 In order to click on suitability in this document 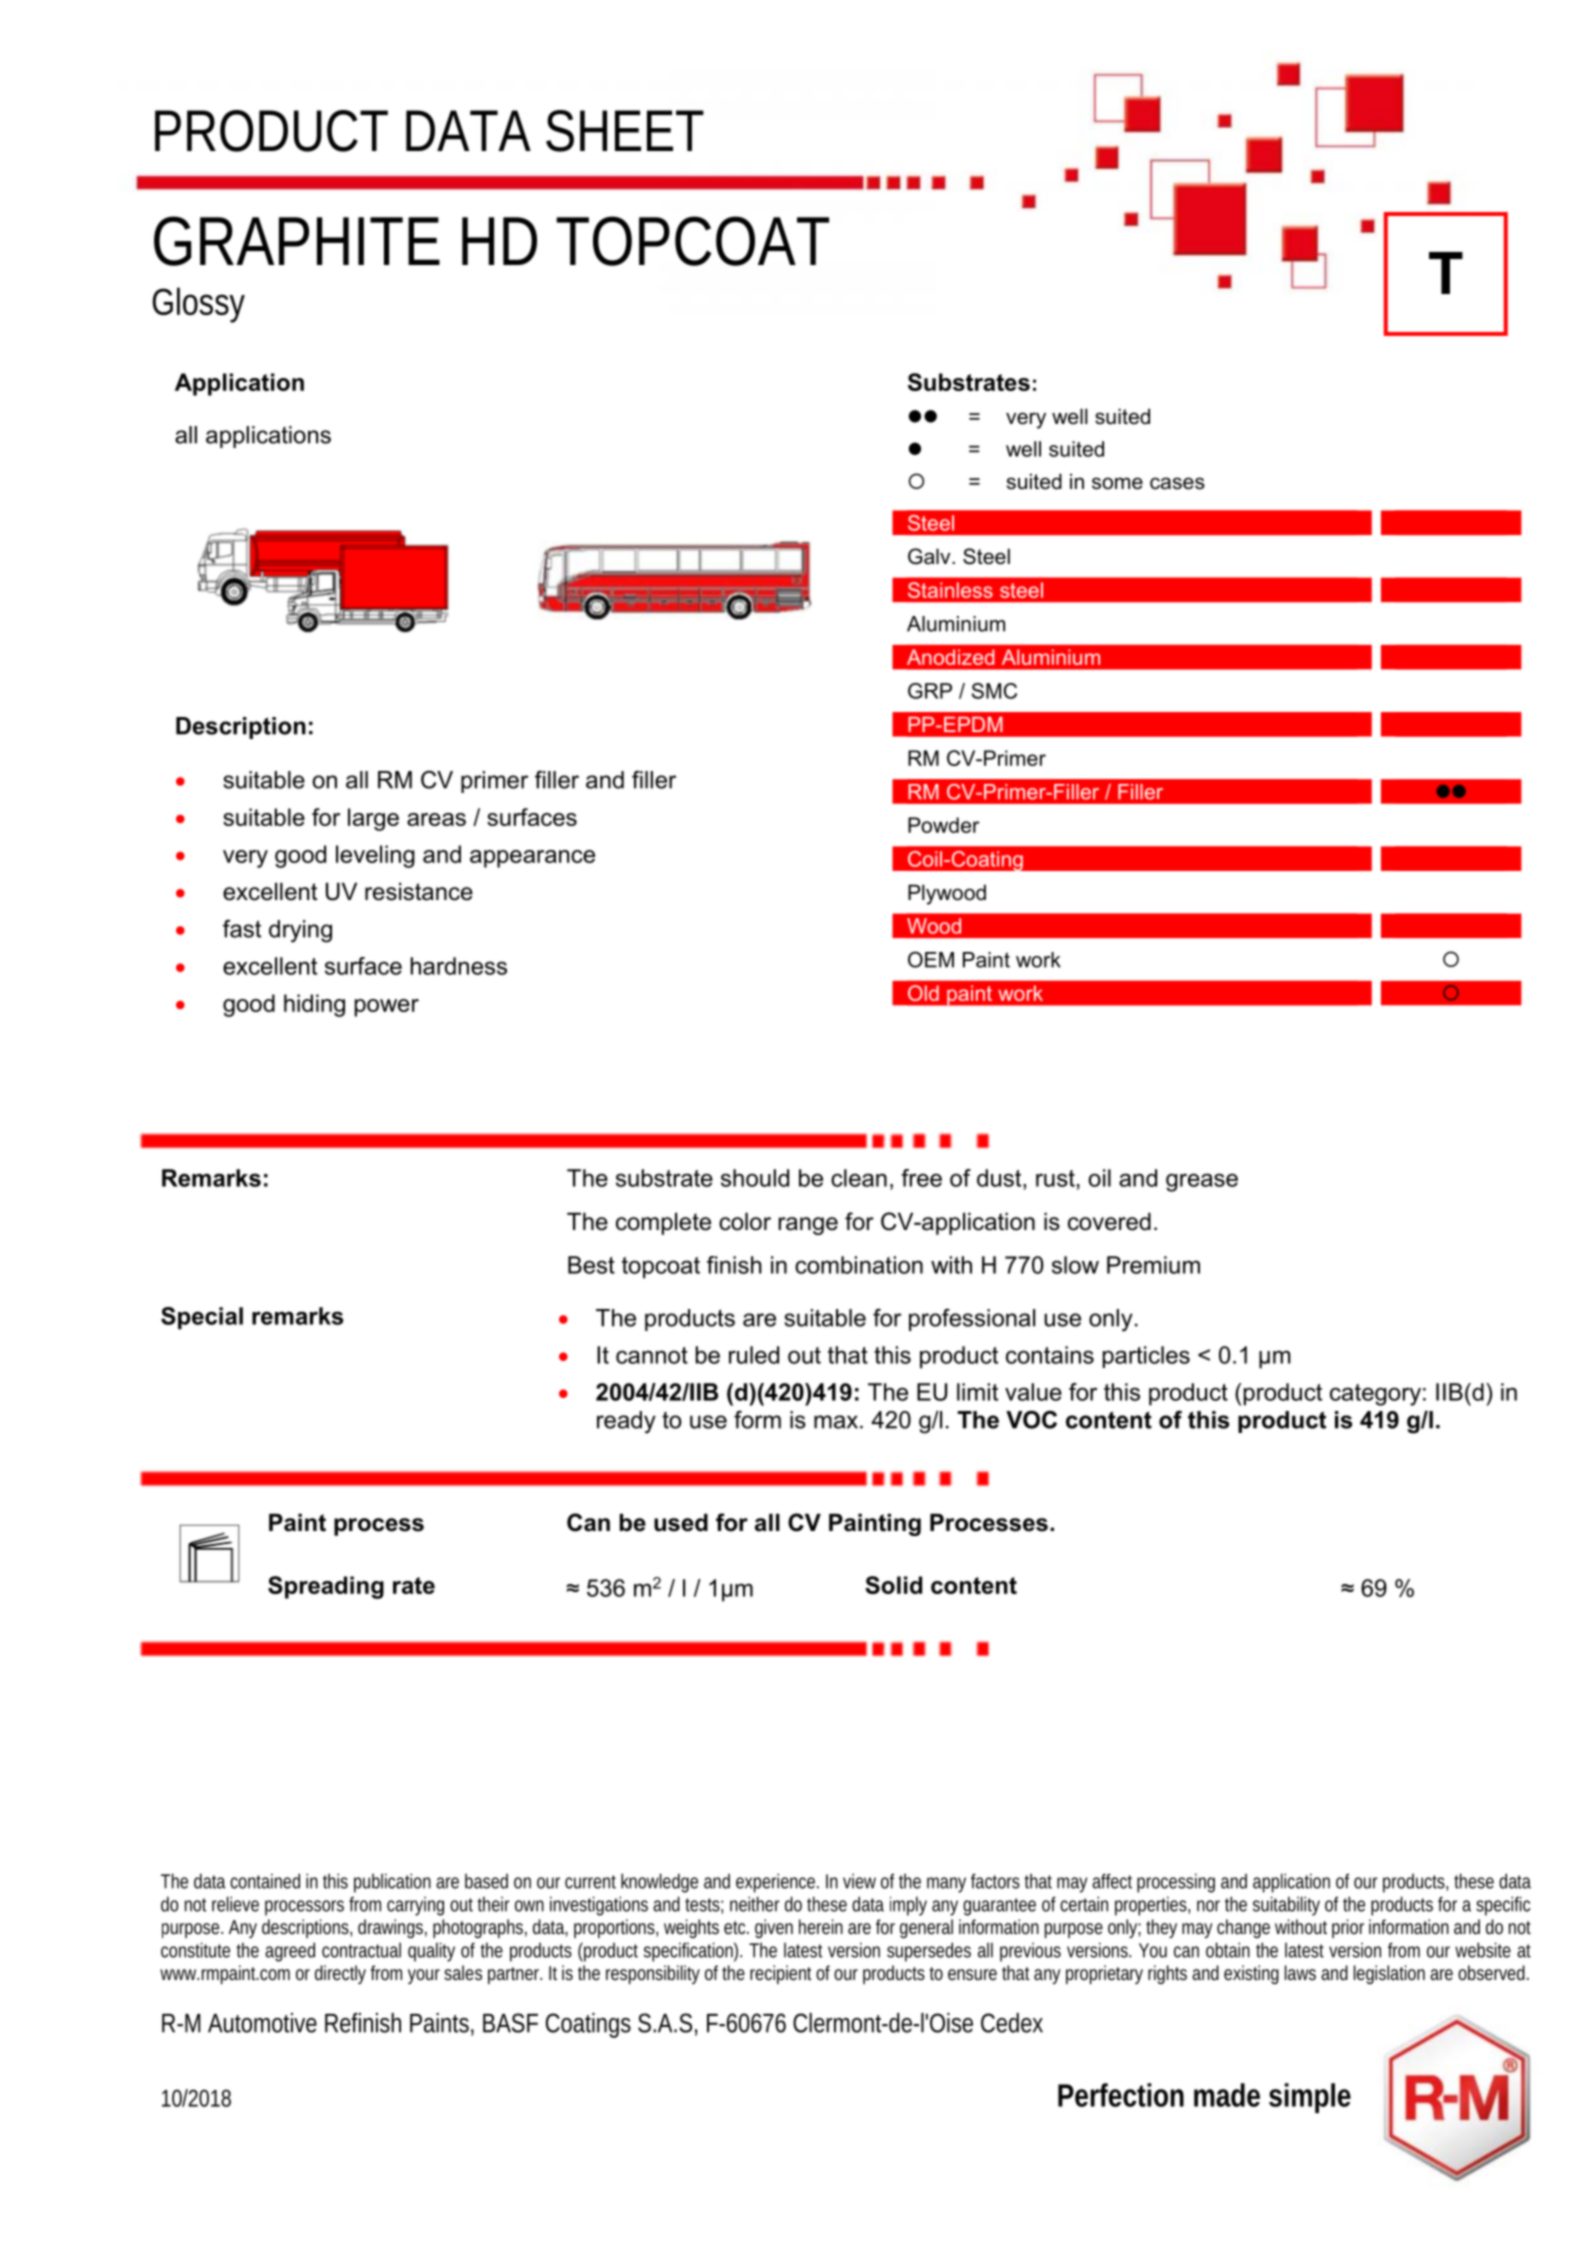, I will do `click(1286, 1906)`.
